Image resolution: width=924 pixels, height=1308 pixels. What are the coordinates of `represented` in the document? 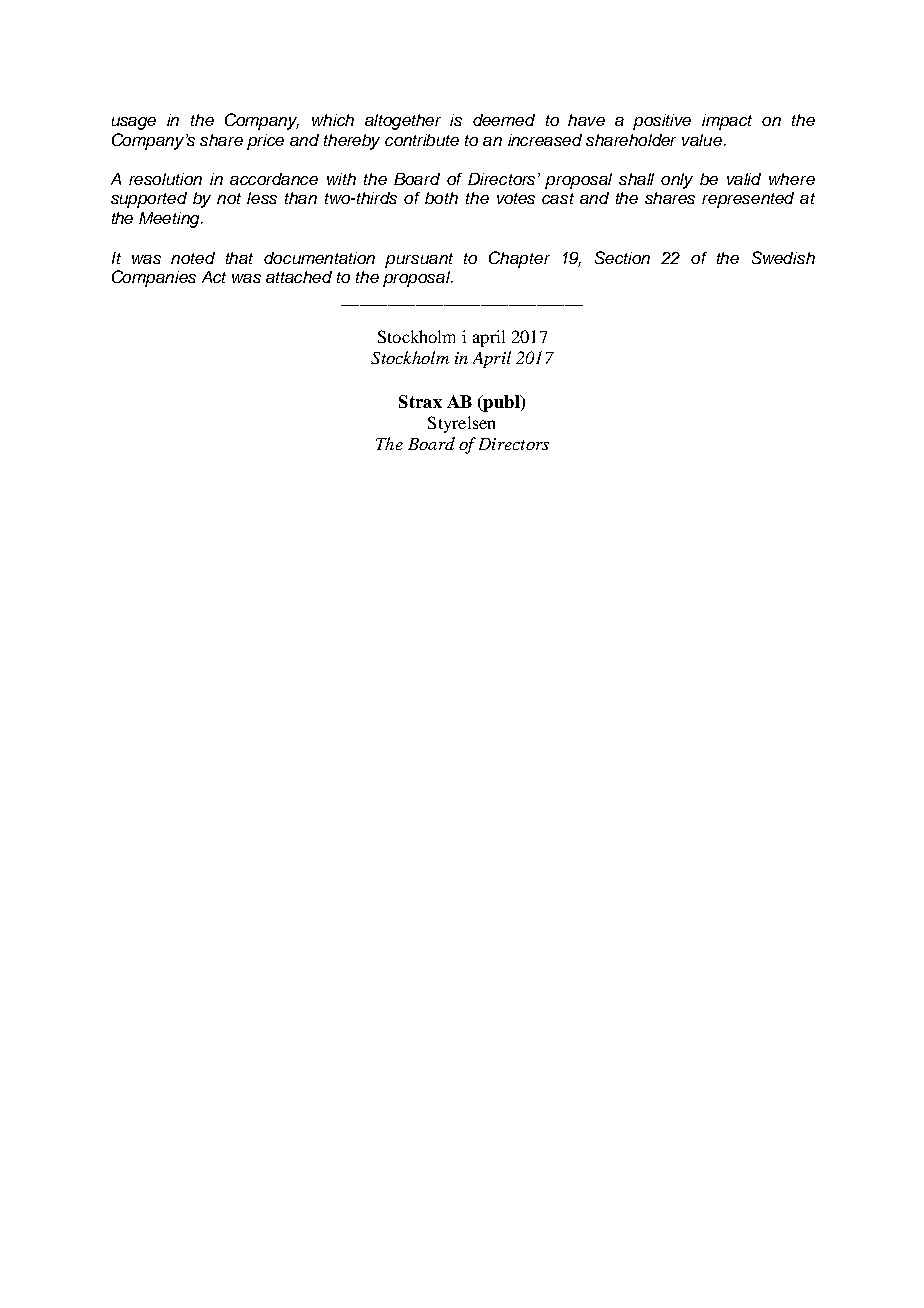 It's located at (748, 200).
